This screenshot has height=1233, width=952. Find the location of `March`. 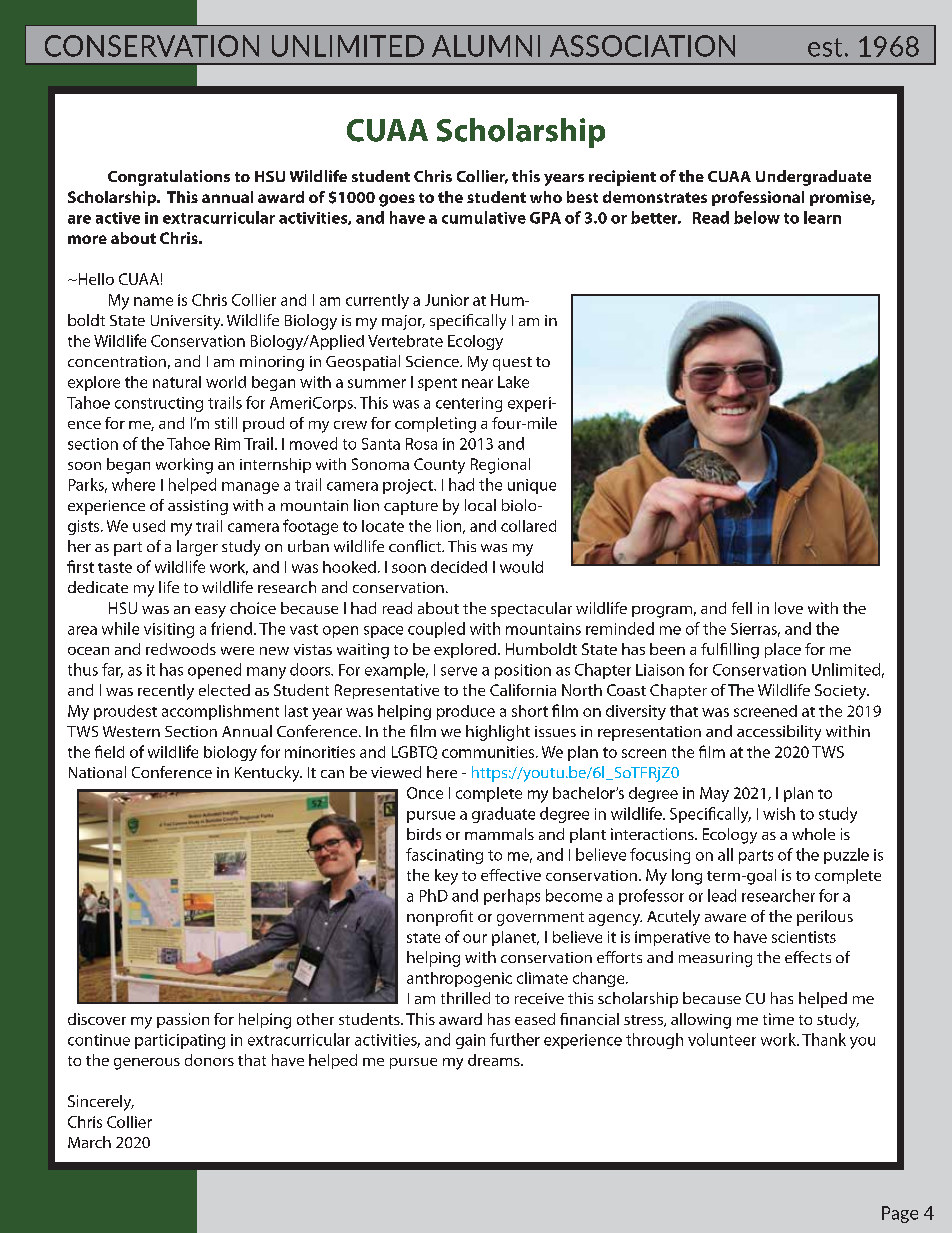

March is located at coordinates (89, 1142).
